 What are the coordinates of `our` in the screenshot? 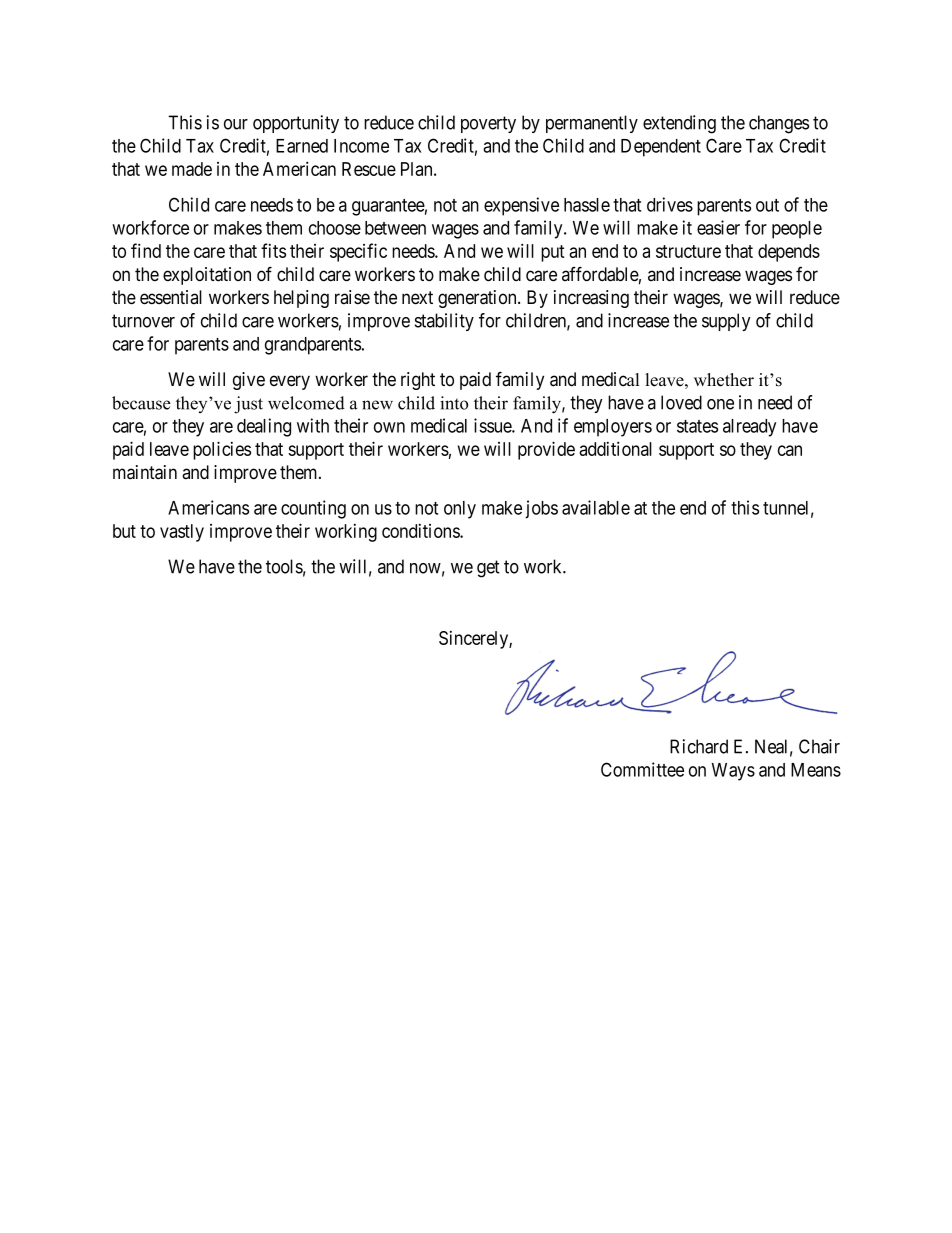 It's located at (236, 124).
